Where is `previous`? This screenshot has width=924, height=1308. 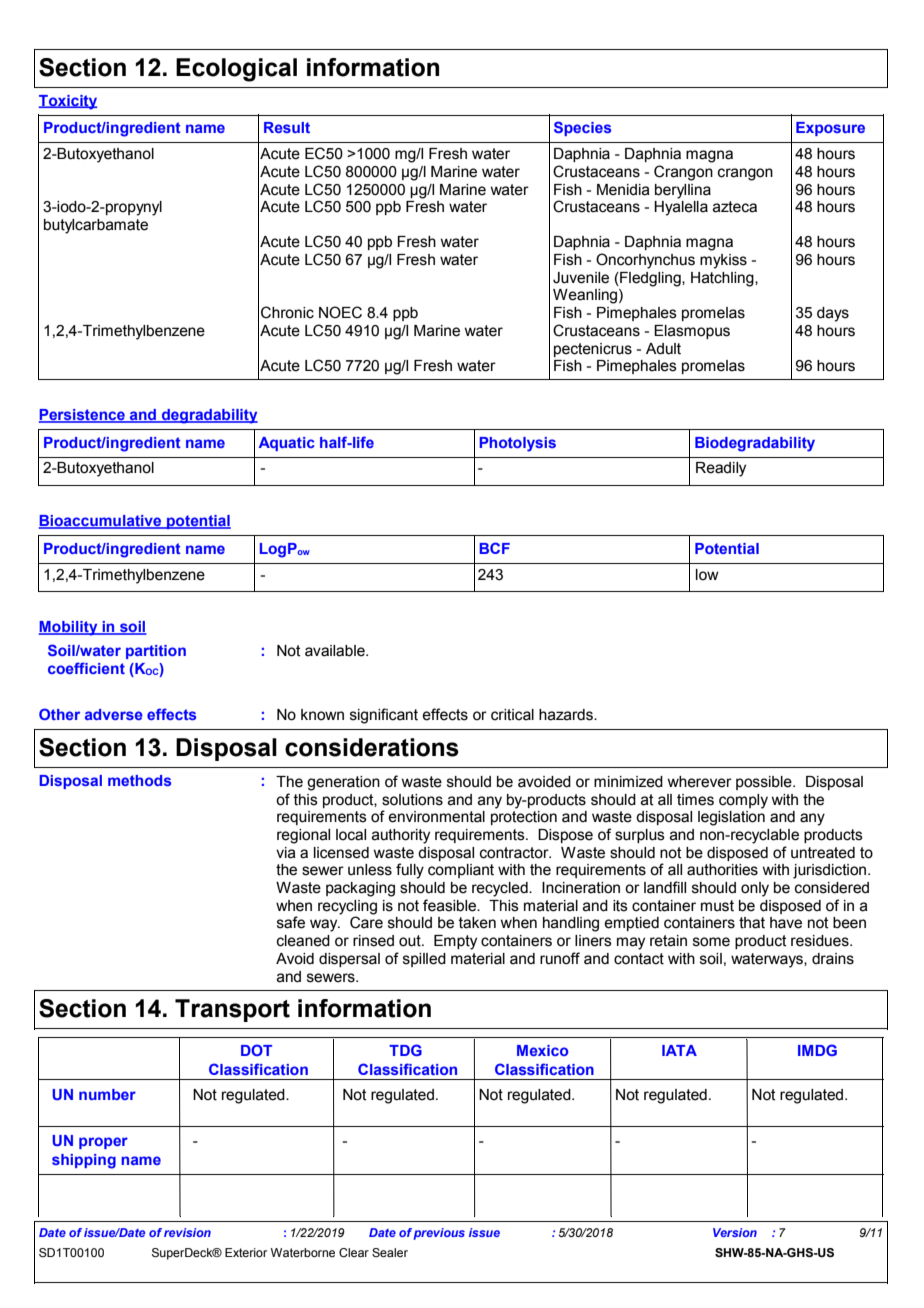
previous is located at coordinates (439, 1234).
